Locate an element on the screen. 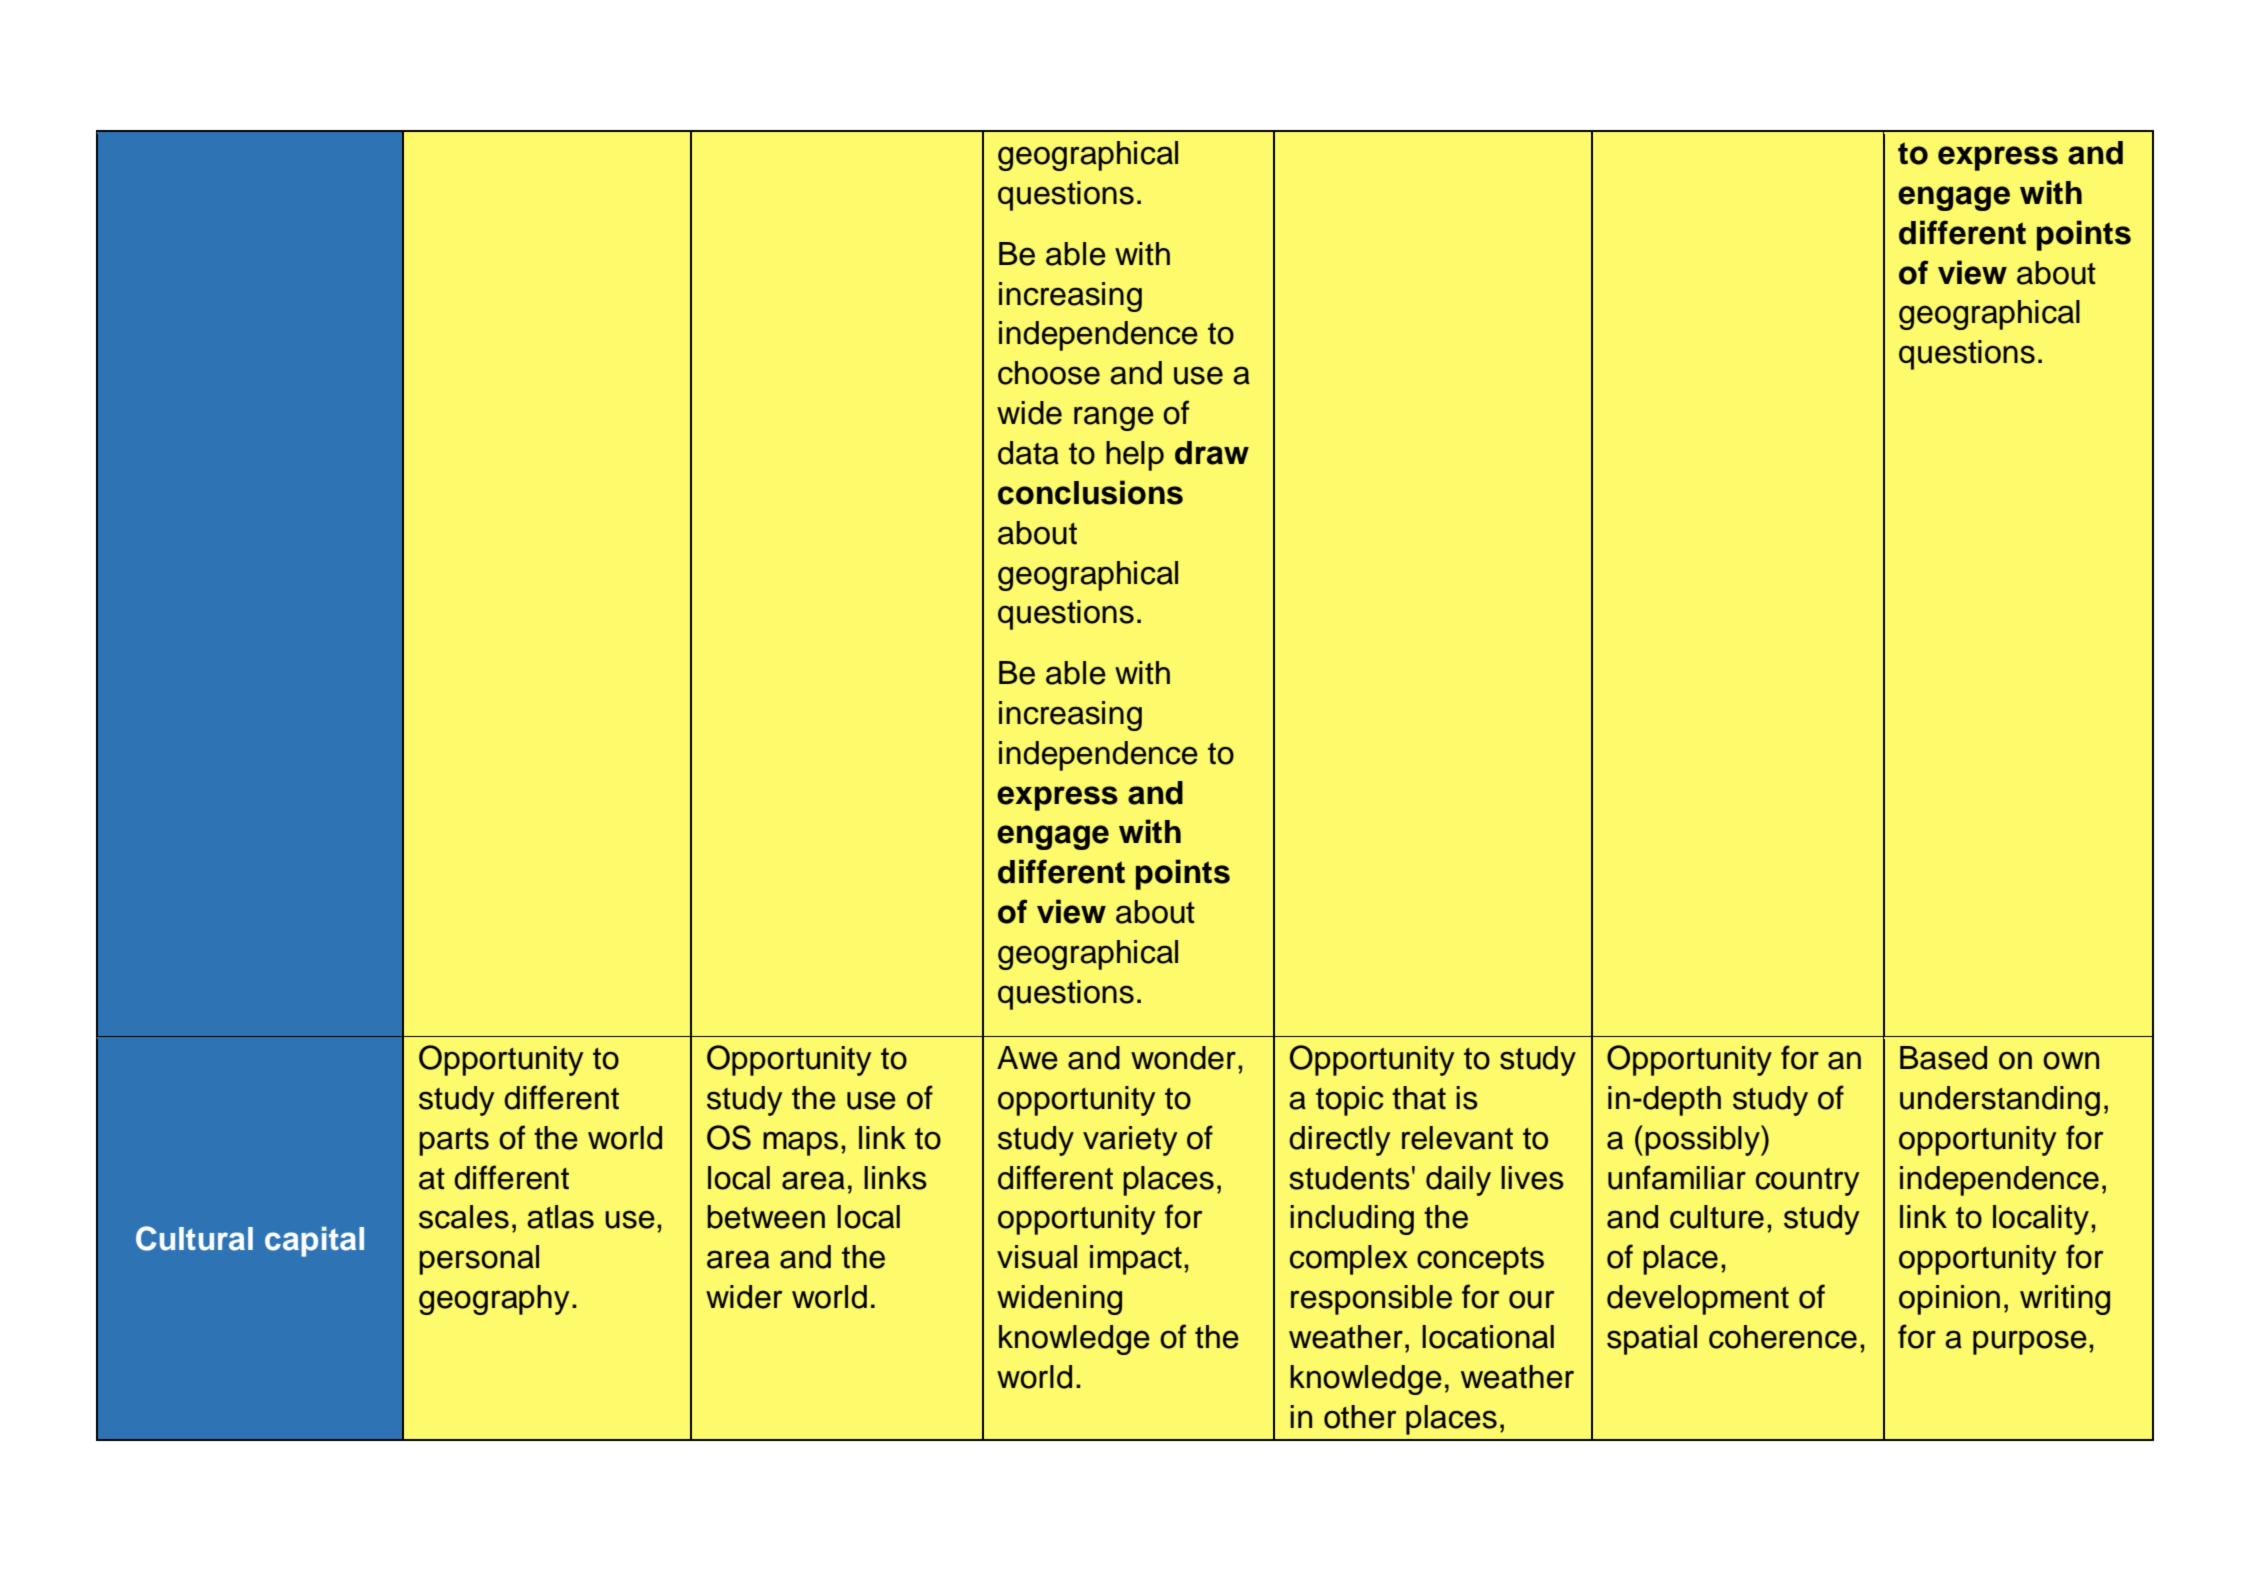 The width and height of the screenshot is (2249, 1590). other is located at coordinates (1360, 1417).
